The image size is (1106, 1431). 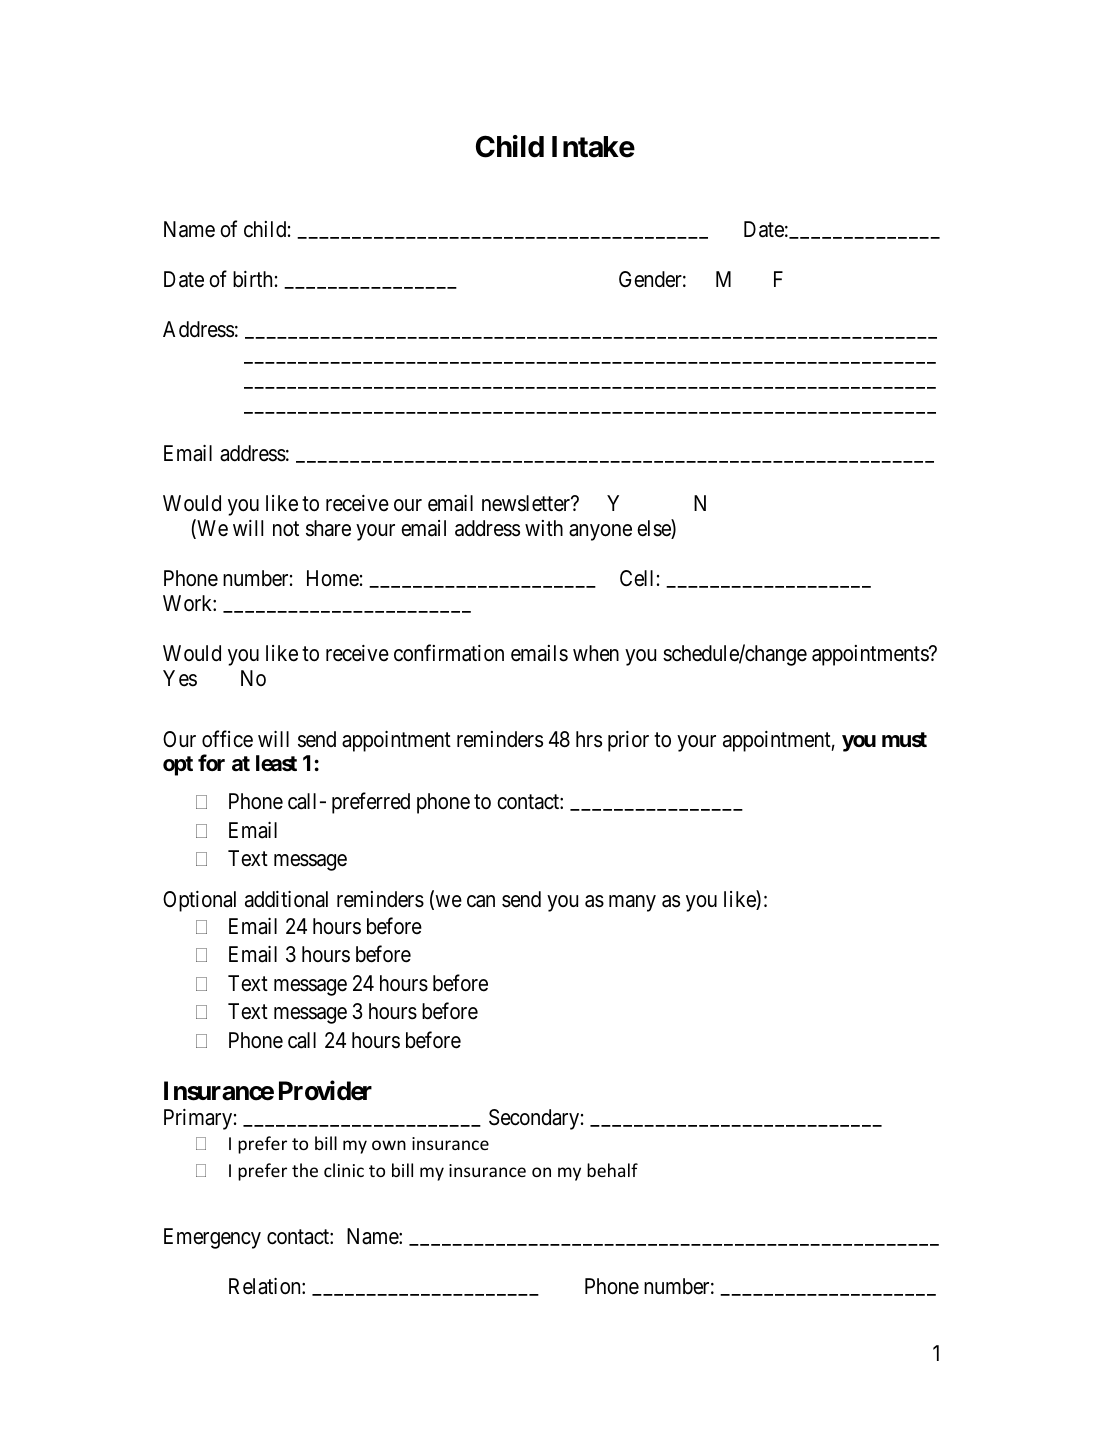 What do you see at coordinates (252, 279) in the screenshot?
I see `birth` at bounding box center [252, 279].
